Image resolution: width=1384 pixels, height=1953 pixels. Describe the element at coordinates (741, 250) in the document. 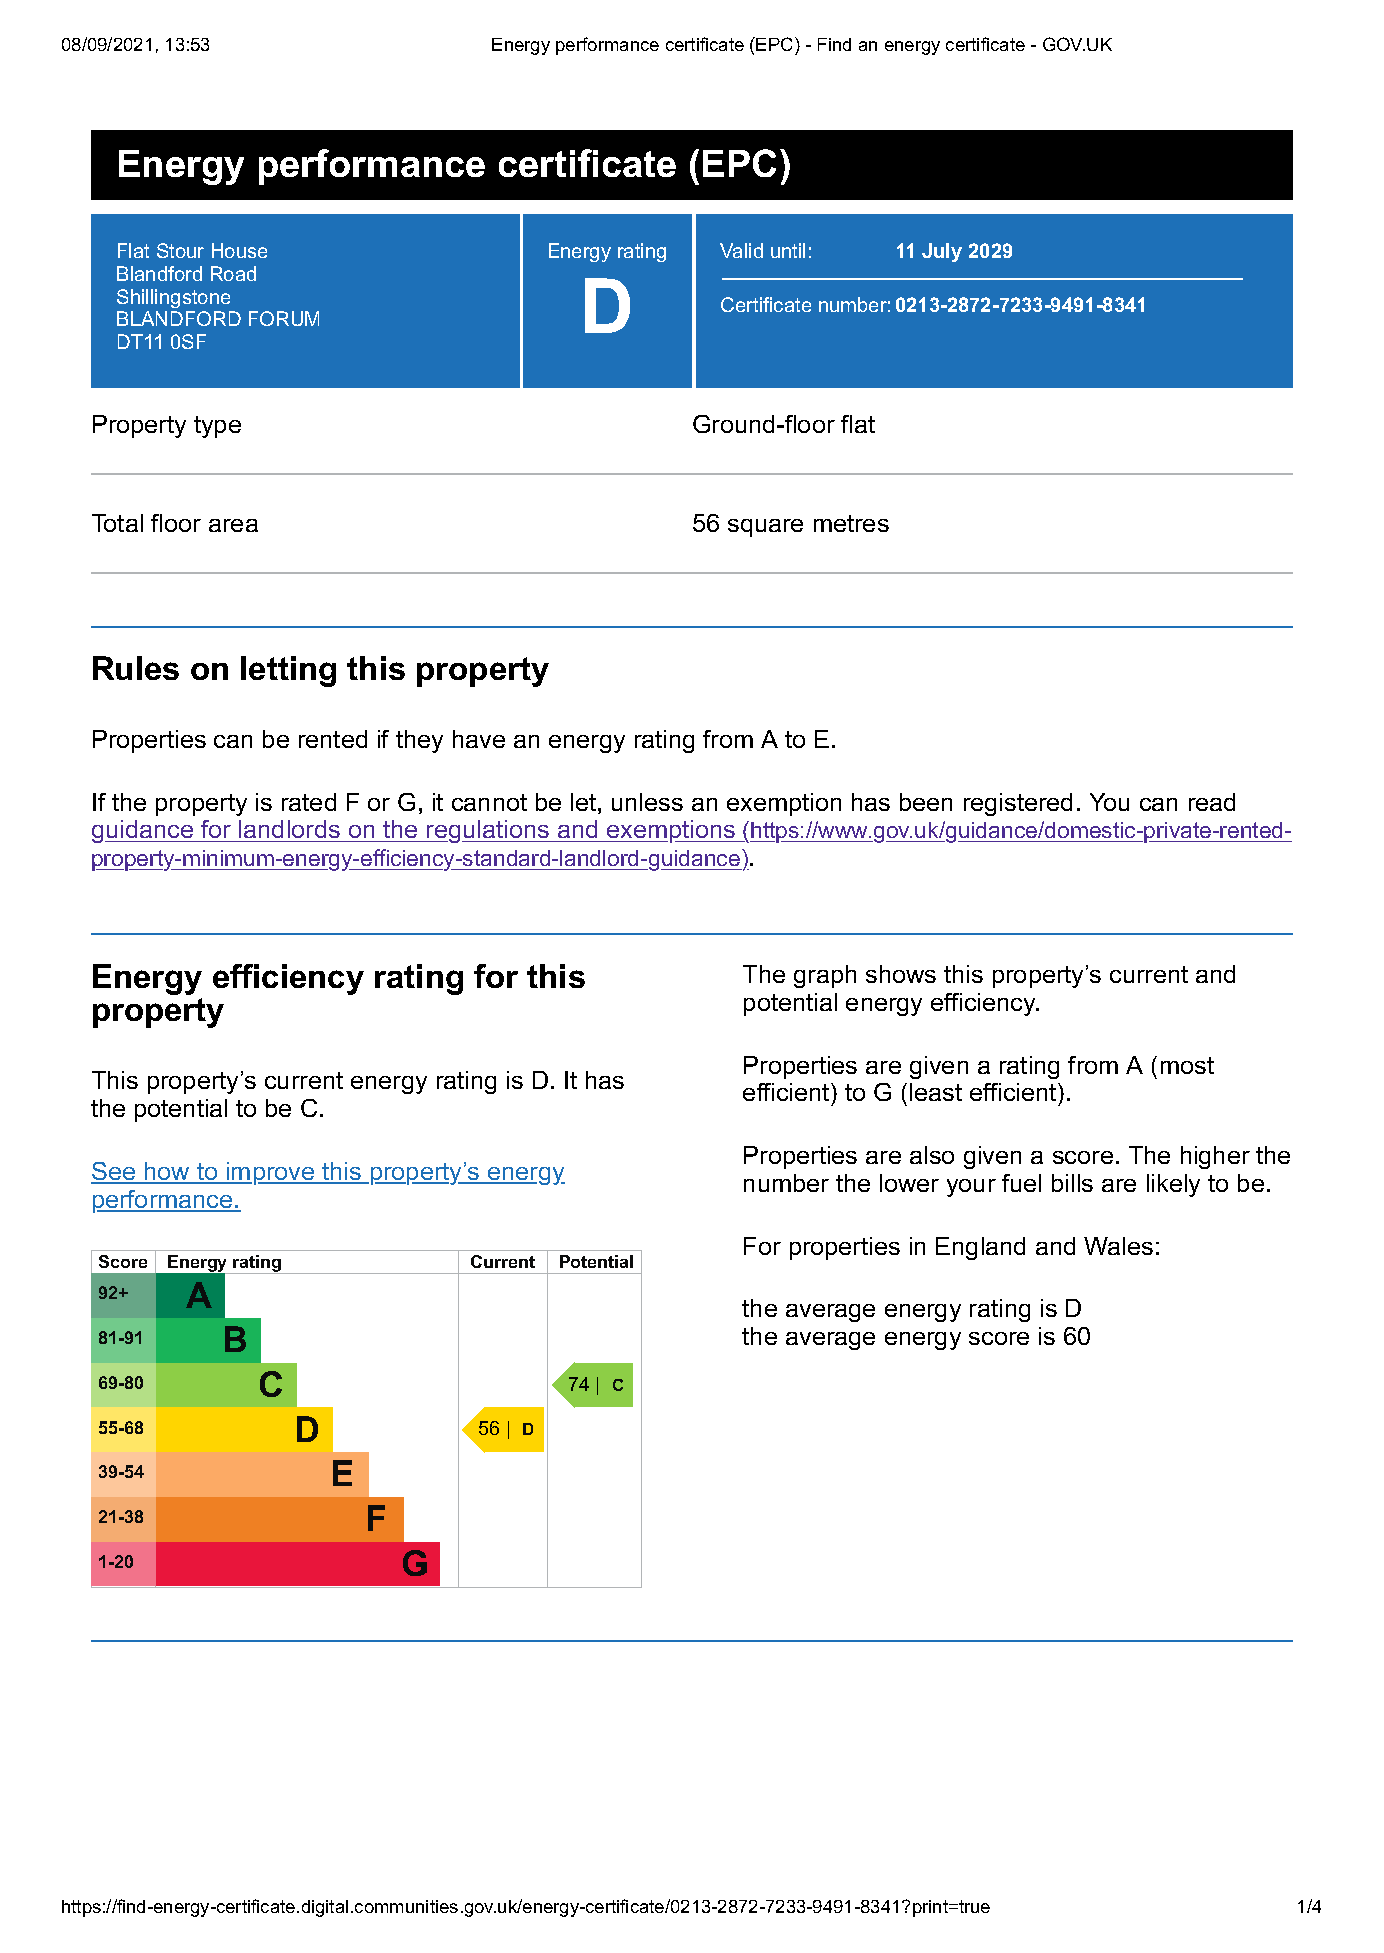

I see `Valid` at that location.
